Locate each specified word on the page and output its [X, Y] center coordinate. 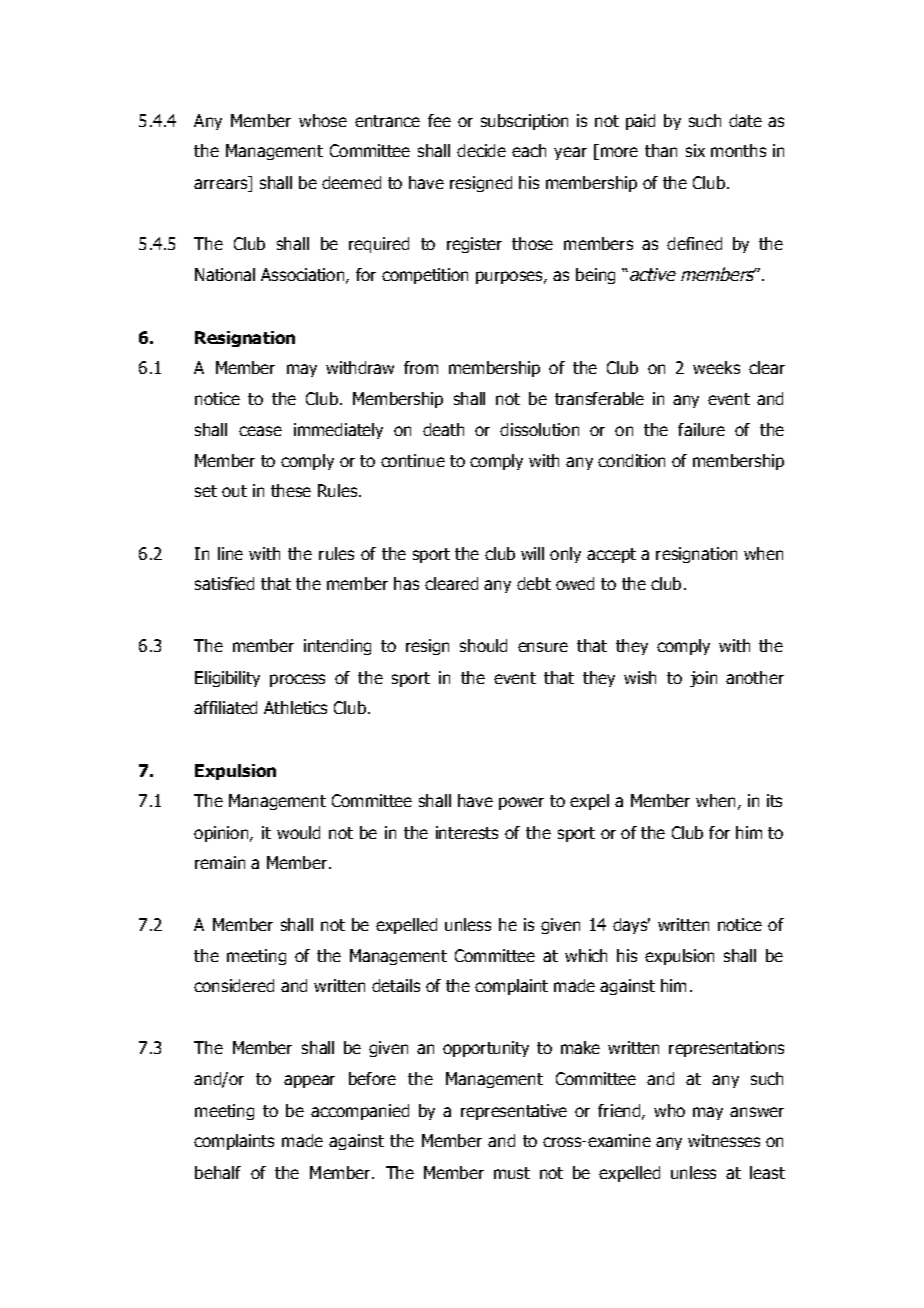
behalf [218, 1172]
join [703, 679]
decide [481, 150]
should [483, 645]
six [695, 150]
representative [514, 1112]
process [297, 680]
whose [323, 120]
